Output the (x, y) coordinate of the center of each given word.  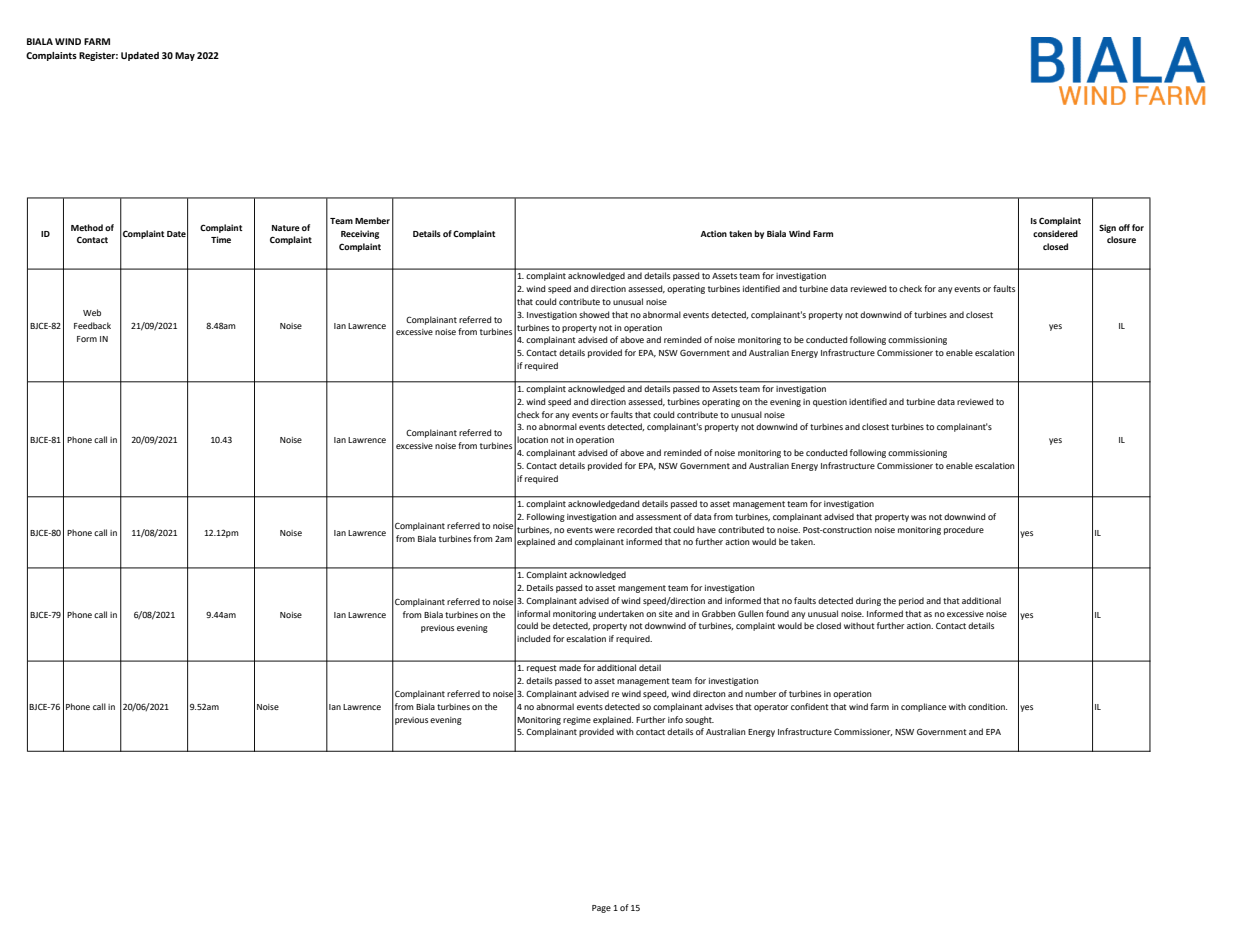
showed (594, 314)
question (830, 403)
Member (372, 220)
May (185, 56)
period (911, 601)
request (542, 669)
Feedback (92, 325)
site (666, 614)
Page (601, 909)
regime (577, 721)
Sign (1107, 228)
